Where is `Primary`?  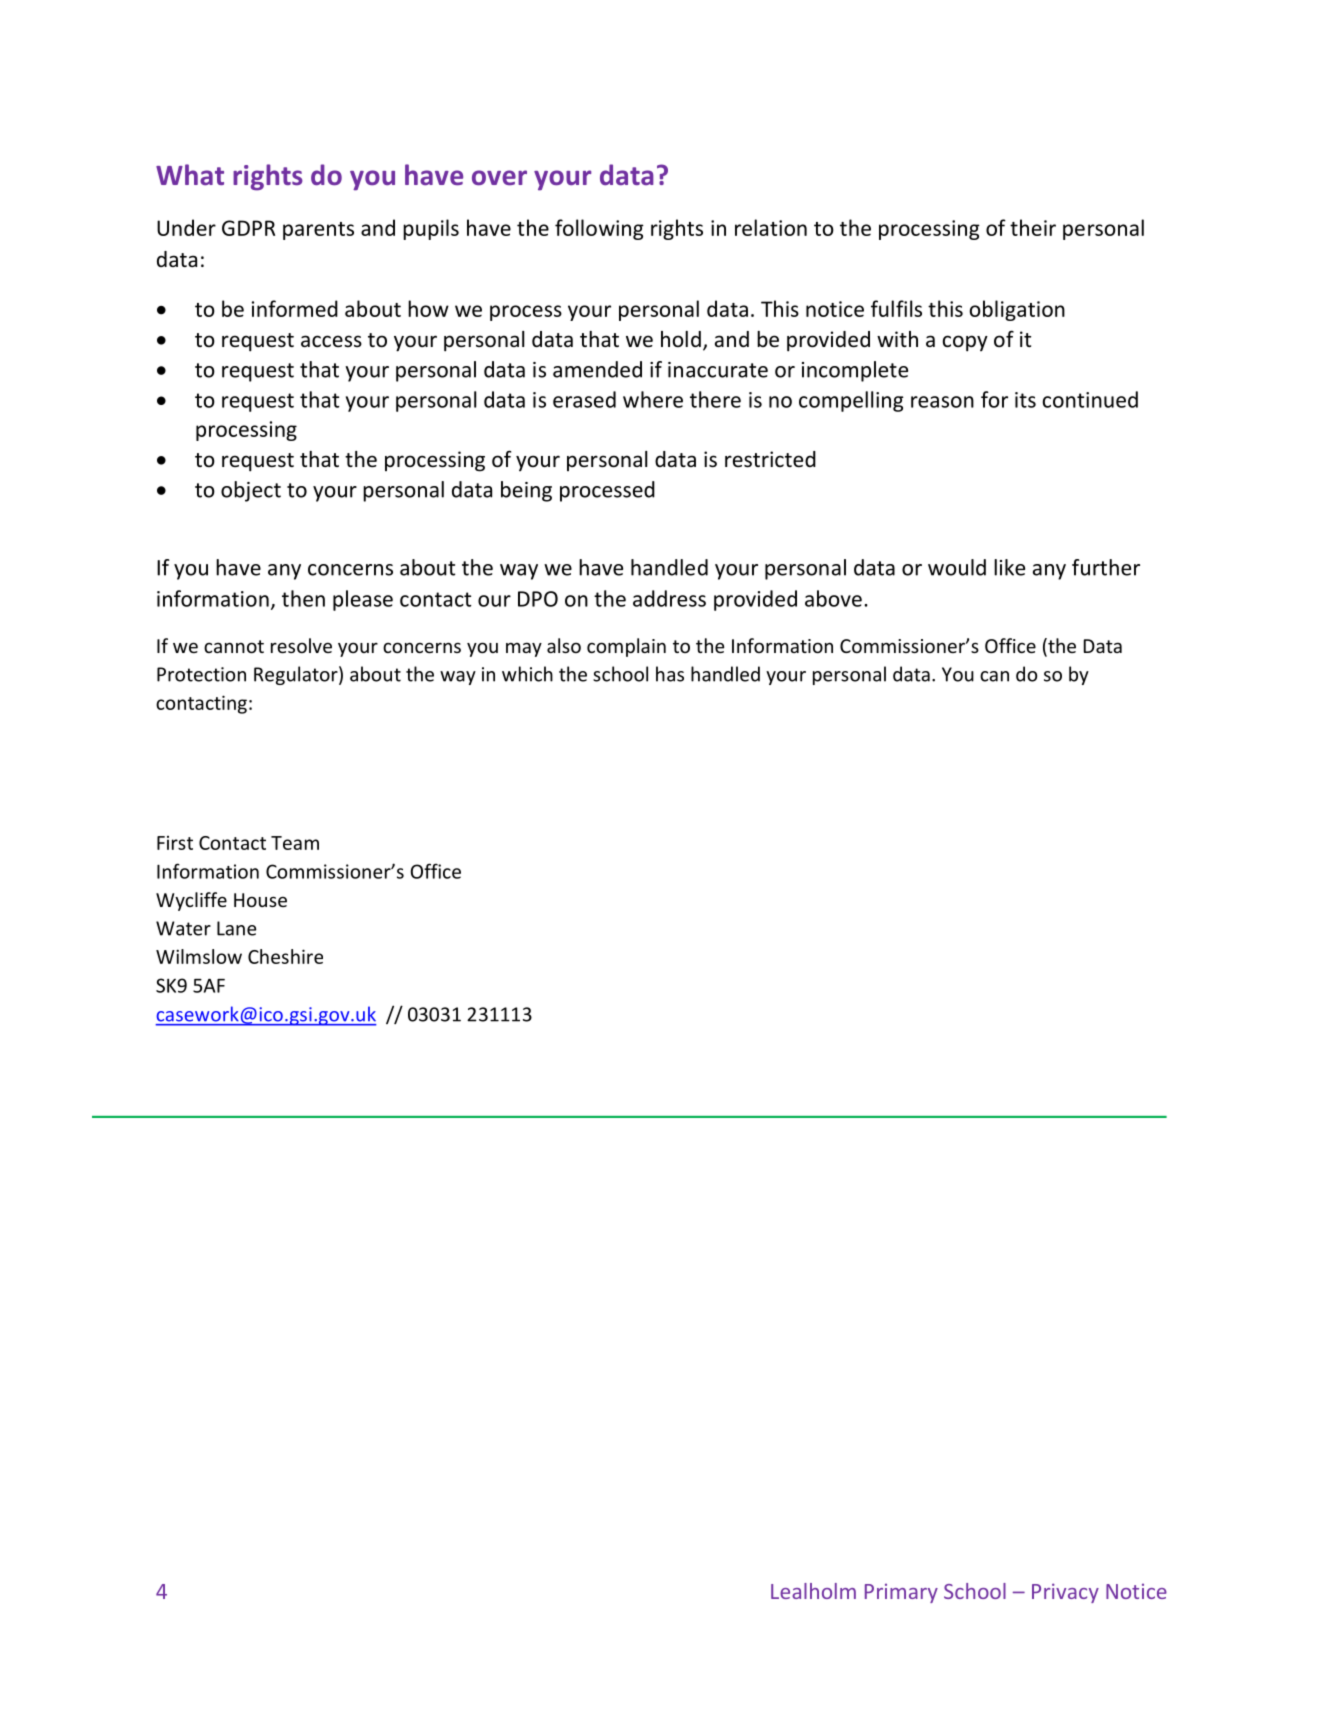
Primary is located at coordinates (901, 1593).
